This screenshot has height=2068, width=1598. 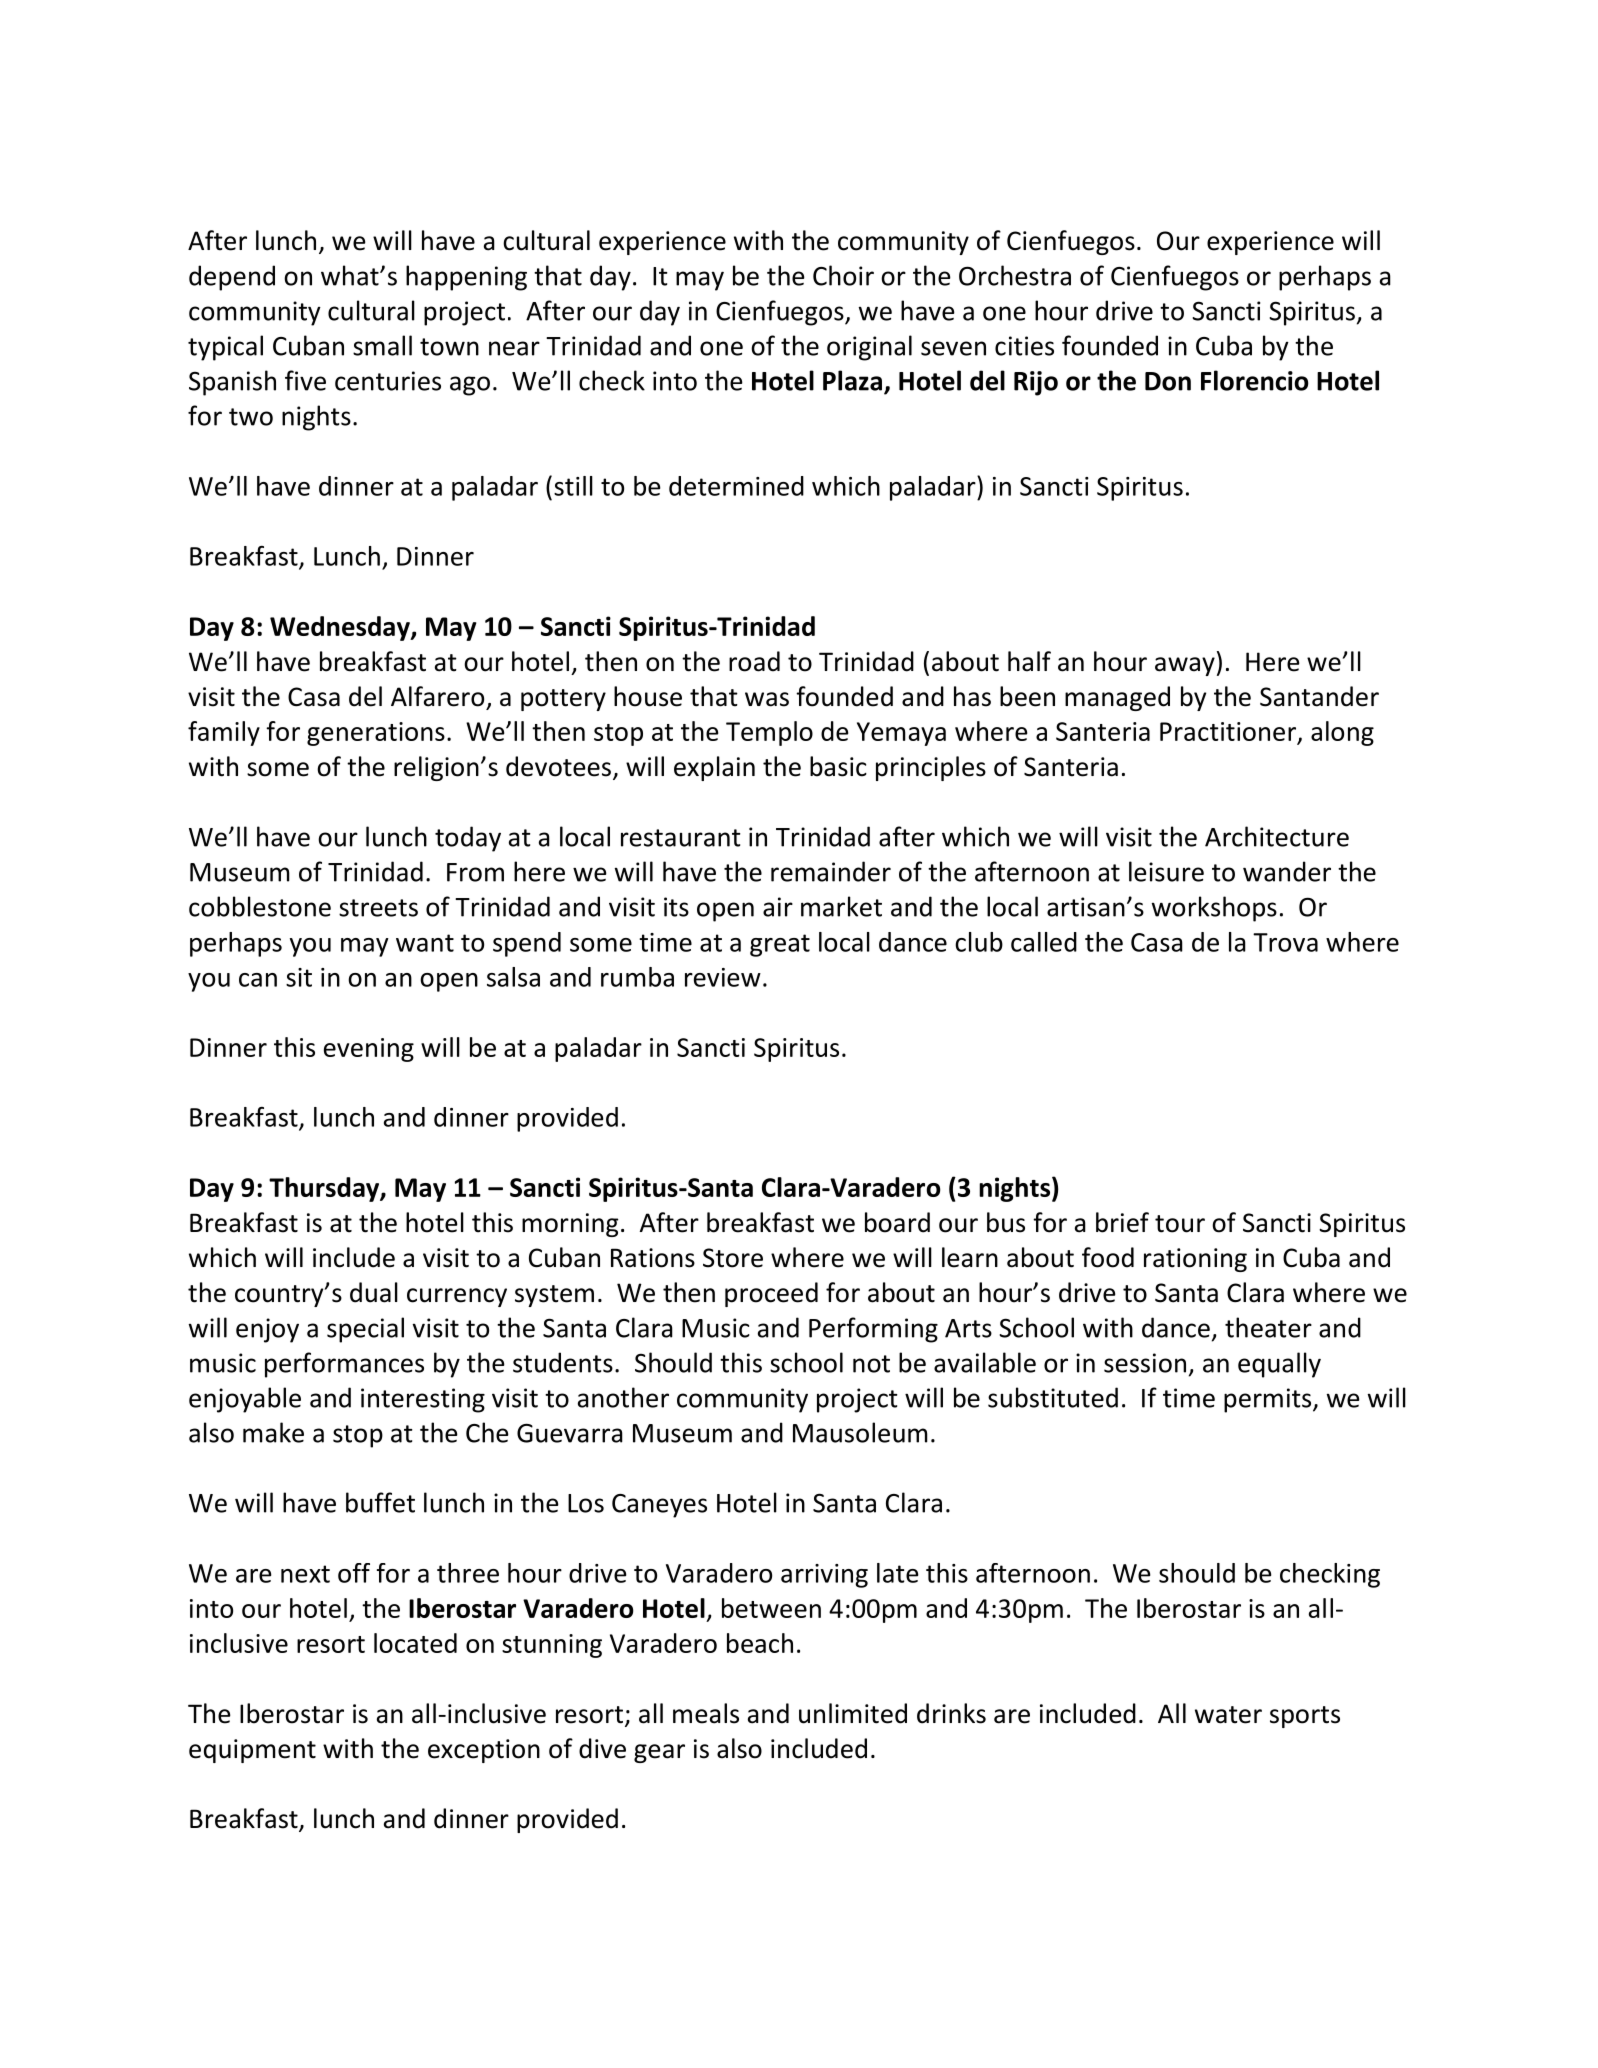 What do you see at coordinates (468, 839) in the screenshot?
I see `today` at bounding box center [468, 839].
